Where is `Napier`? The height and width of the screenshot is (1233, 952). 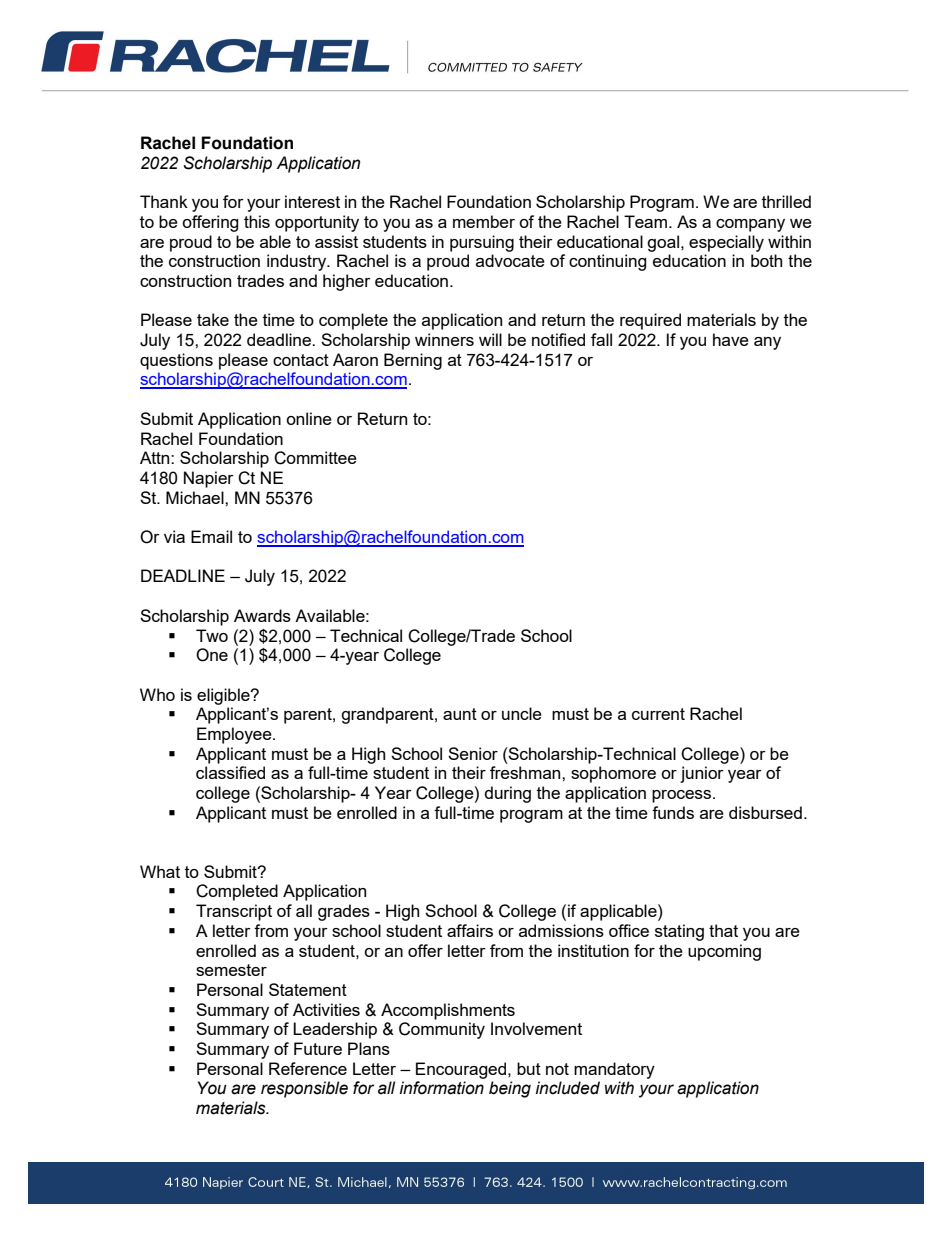
Napier is located at coordinates (209, 479).
